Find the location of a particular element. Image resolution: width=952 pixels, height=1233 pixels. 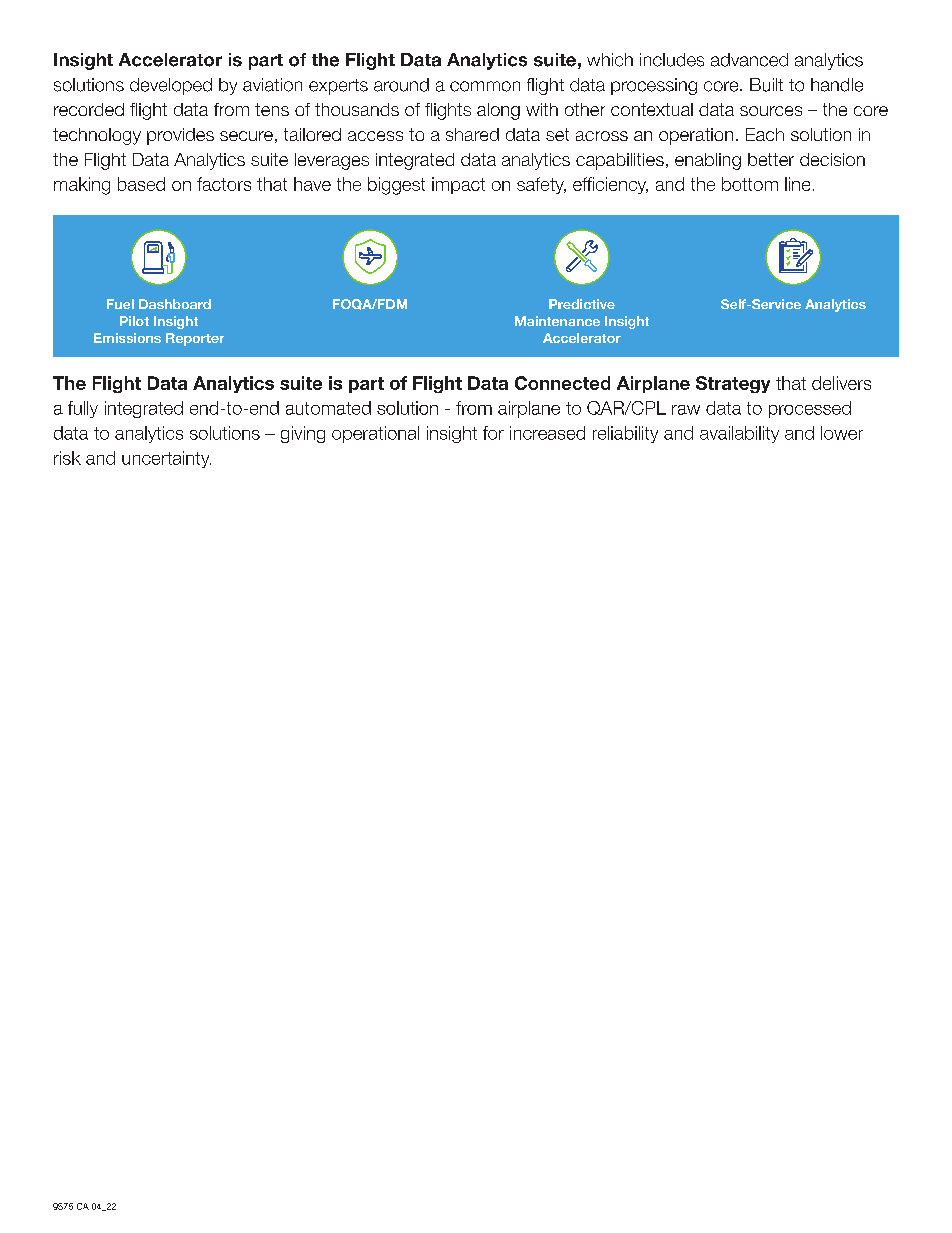

based is located at coordinates (141, 184).
